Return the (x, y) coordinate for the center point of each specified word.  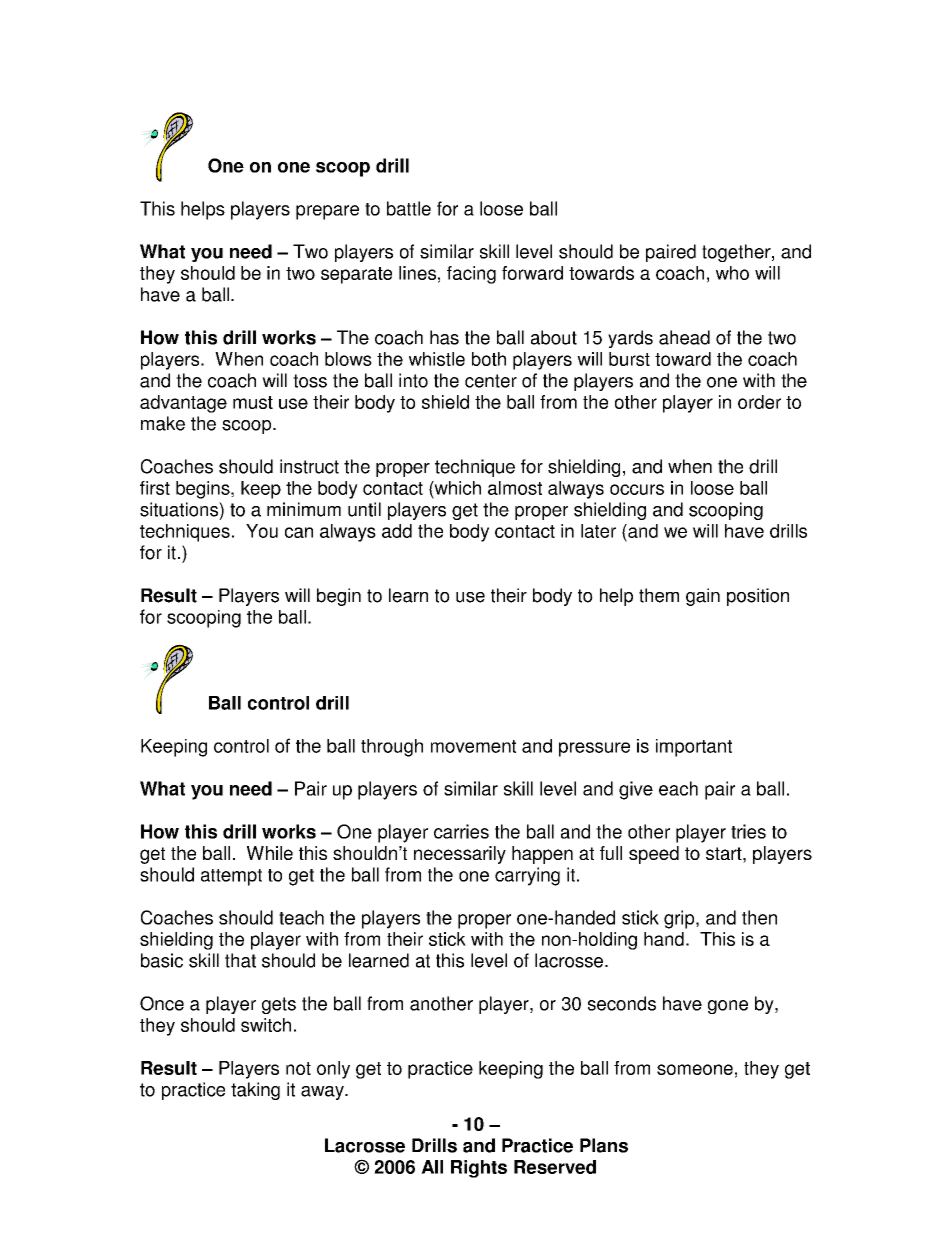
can (299, 532)
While (270, 853)
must (253, 402)
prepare (327, 212)
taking (255, 1091)
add (397, 531)
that (240, 960)
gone (728, 1007)
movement (473, 746)
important (694, 748)
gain (703, 597)
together (737, 253)
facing (471, 275)
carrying (527, 876)
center (491, 381)
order (759, 402)
